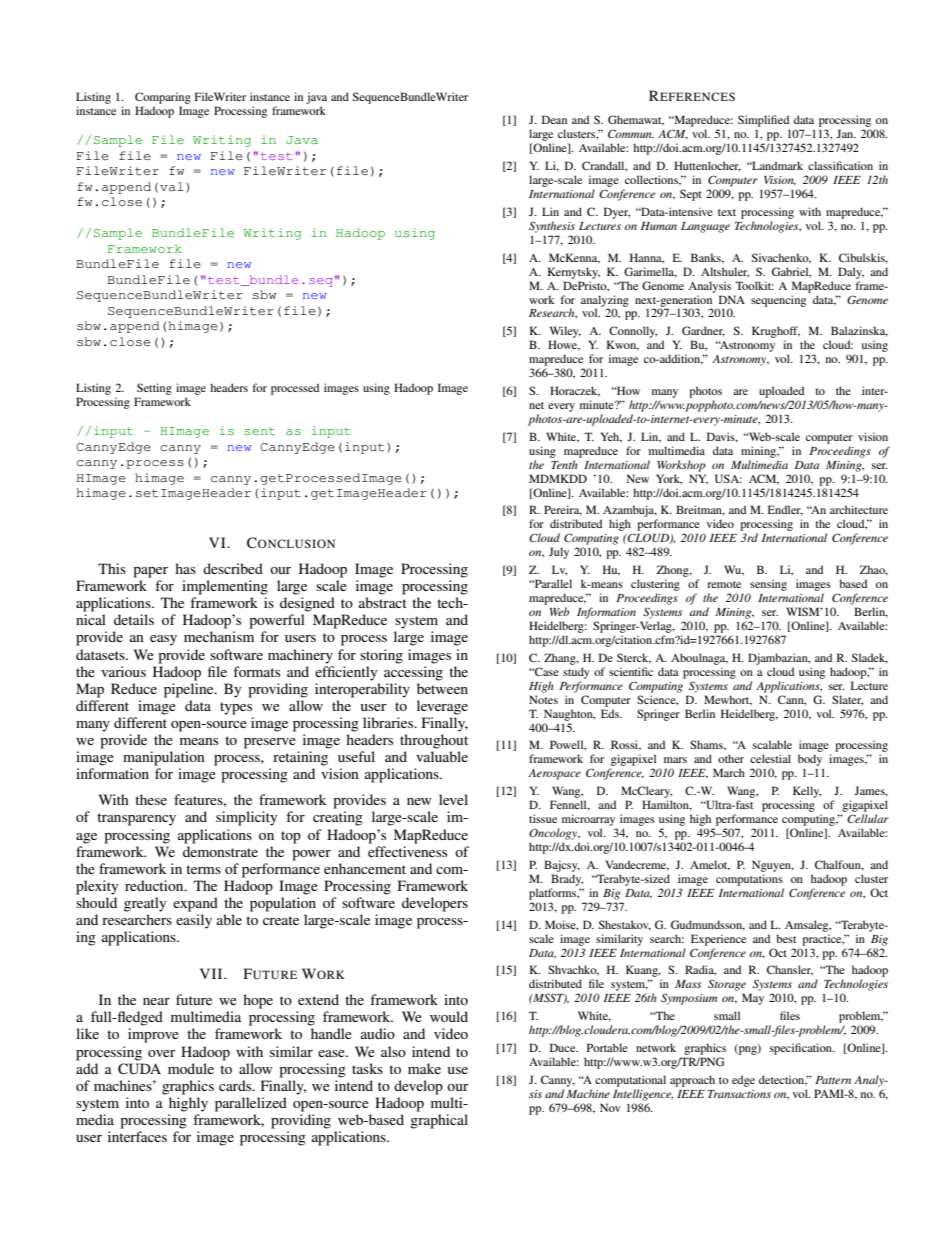 Image resolution: width=952 pixels, height=1233 pixels. I want to click on Dean, so click(554, 119).
